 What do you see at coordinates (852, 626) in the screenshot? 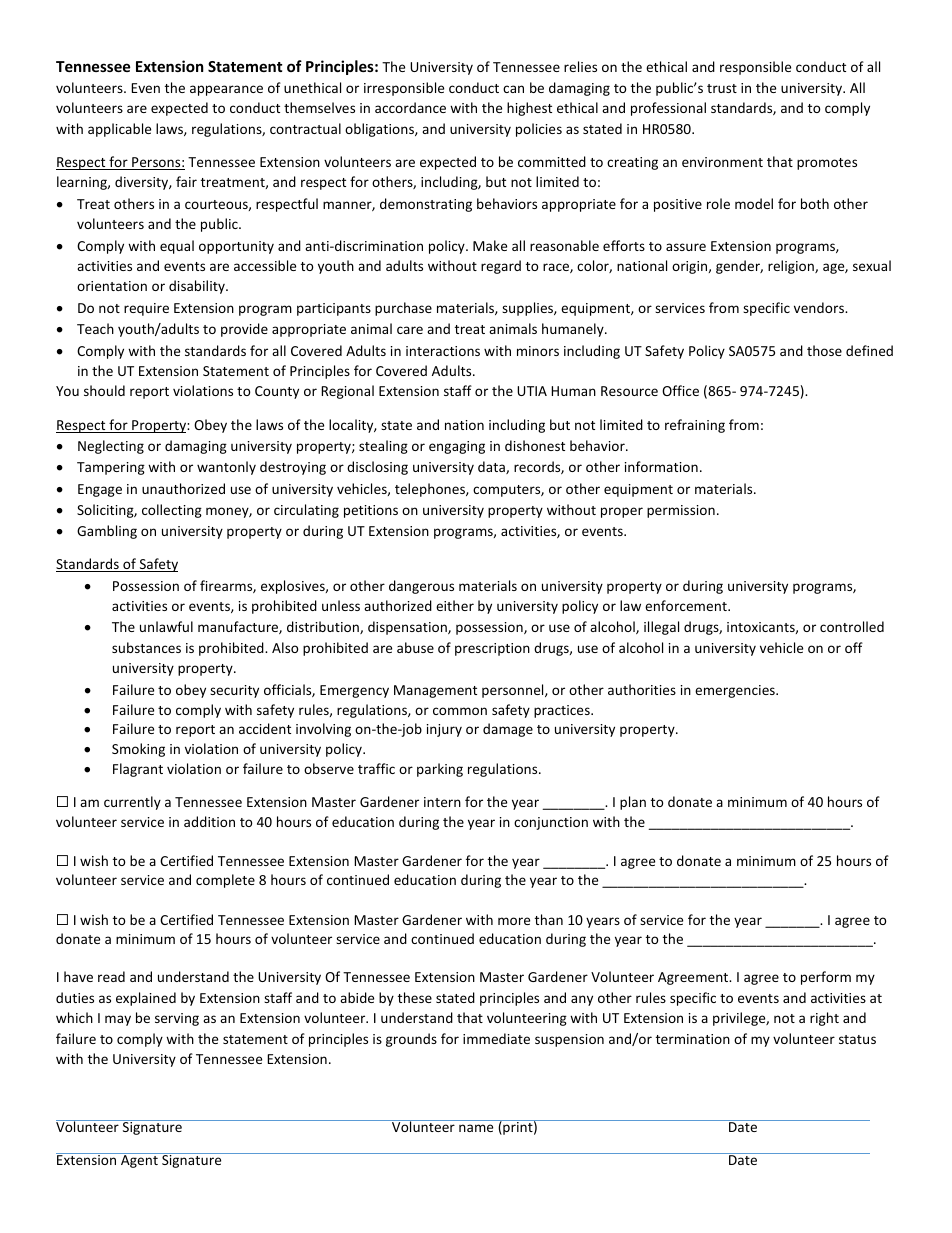
I see `controlled` at bounding box center [852, 626].
